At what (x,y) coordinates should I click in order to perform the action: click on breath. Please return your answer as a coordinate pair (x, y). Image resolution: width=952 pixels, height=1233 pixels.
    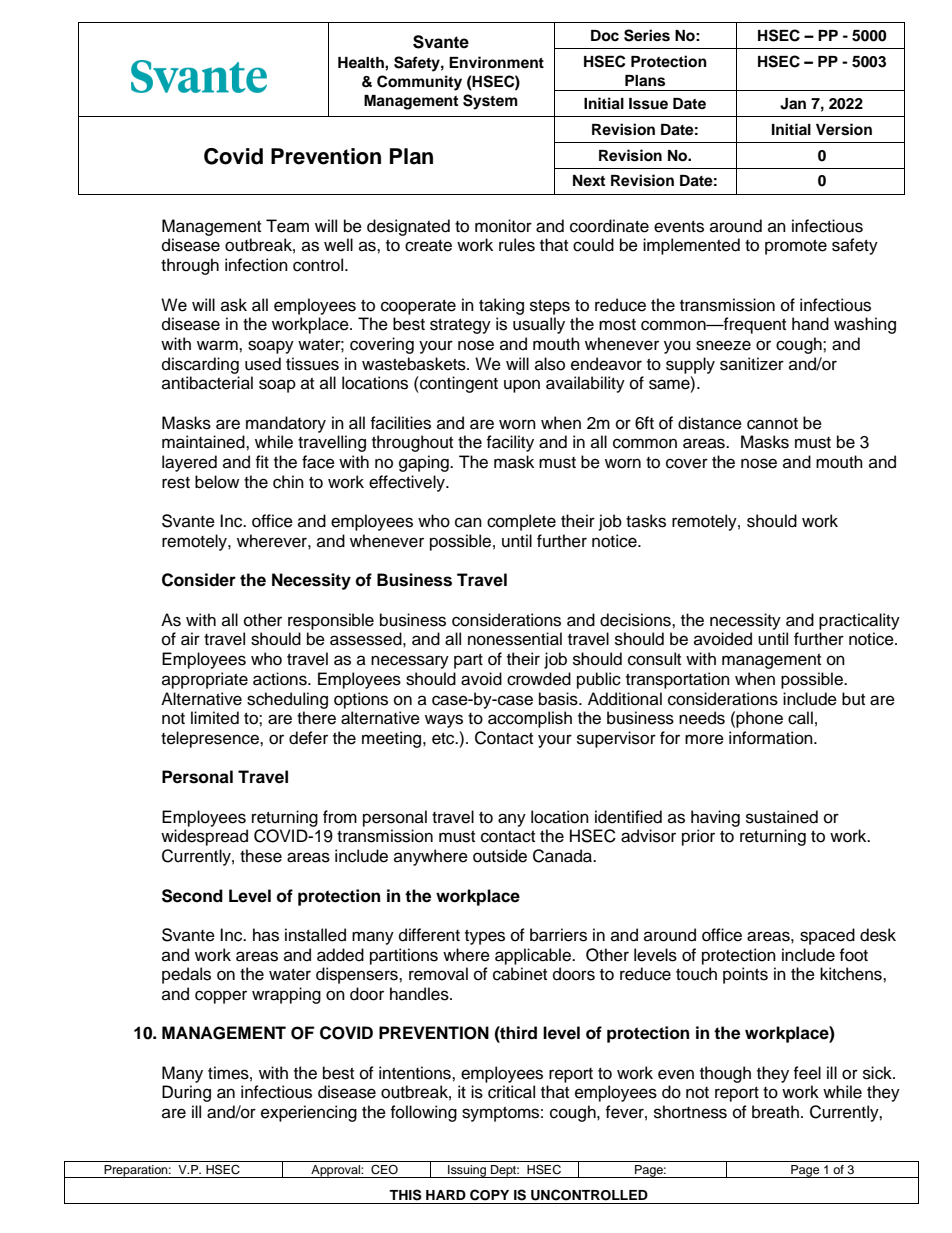
    Looking at the image, I should click on (775, 1112).
